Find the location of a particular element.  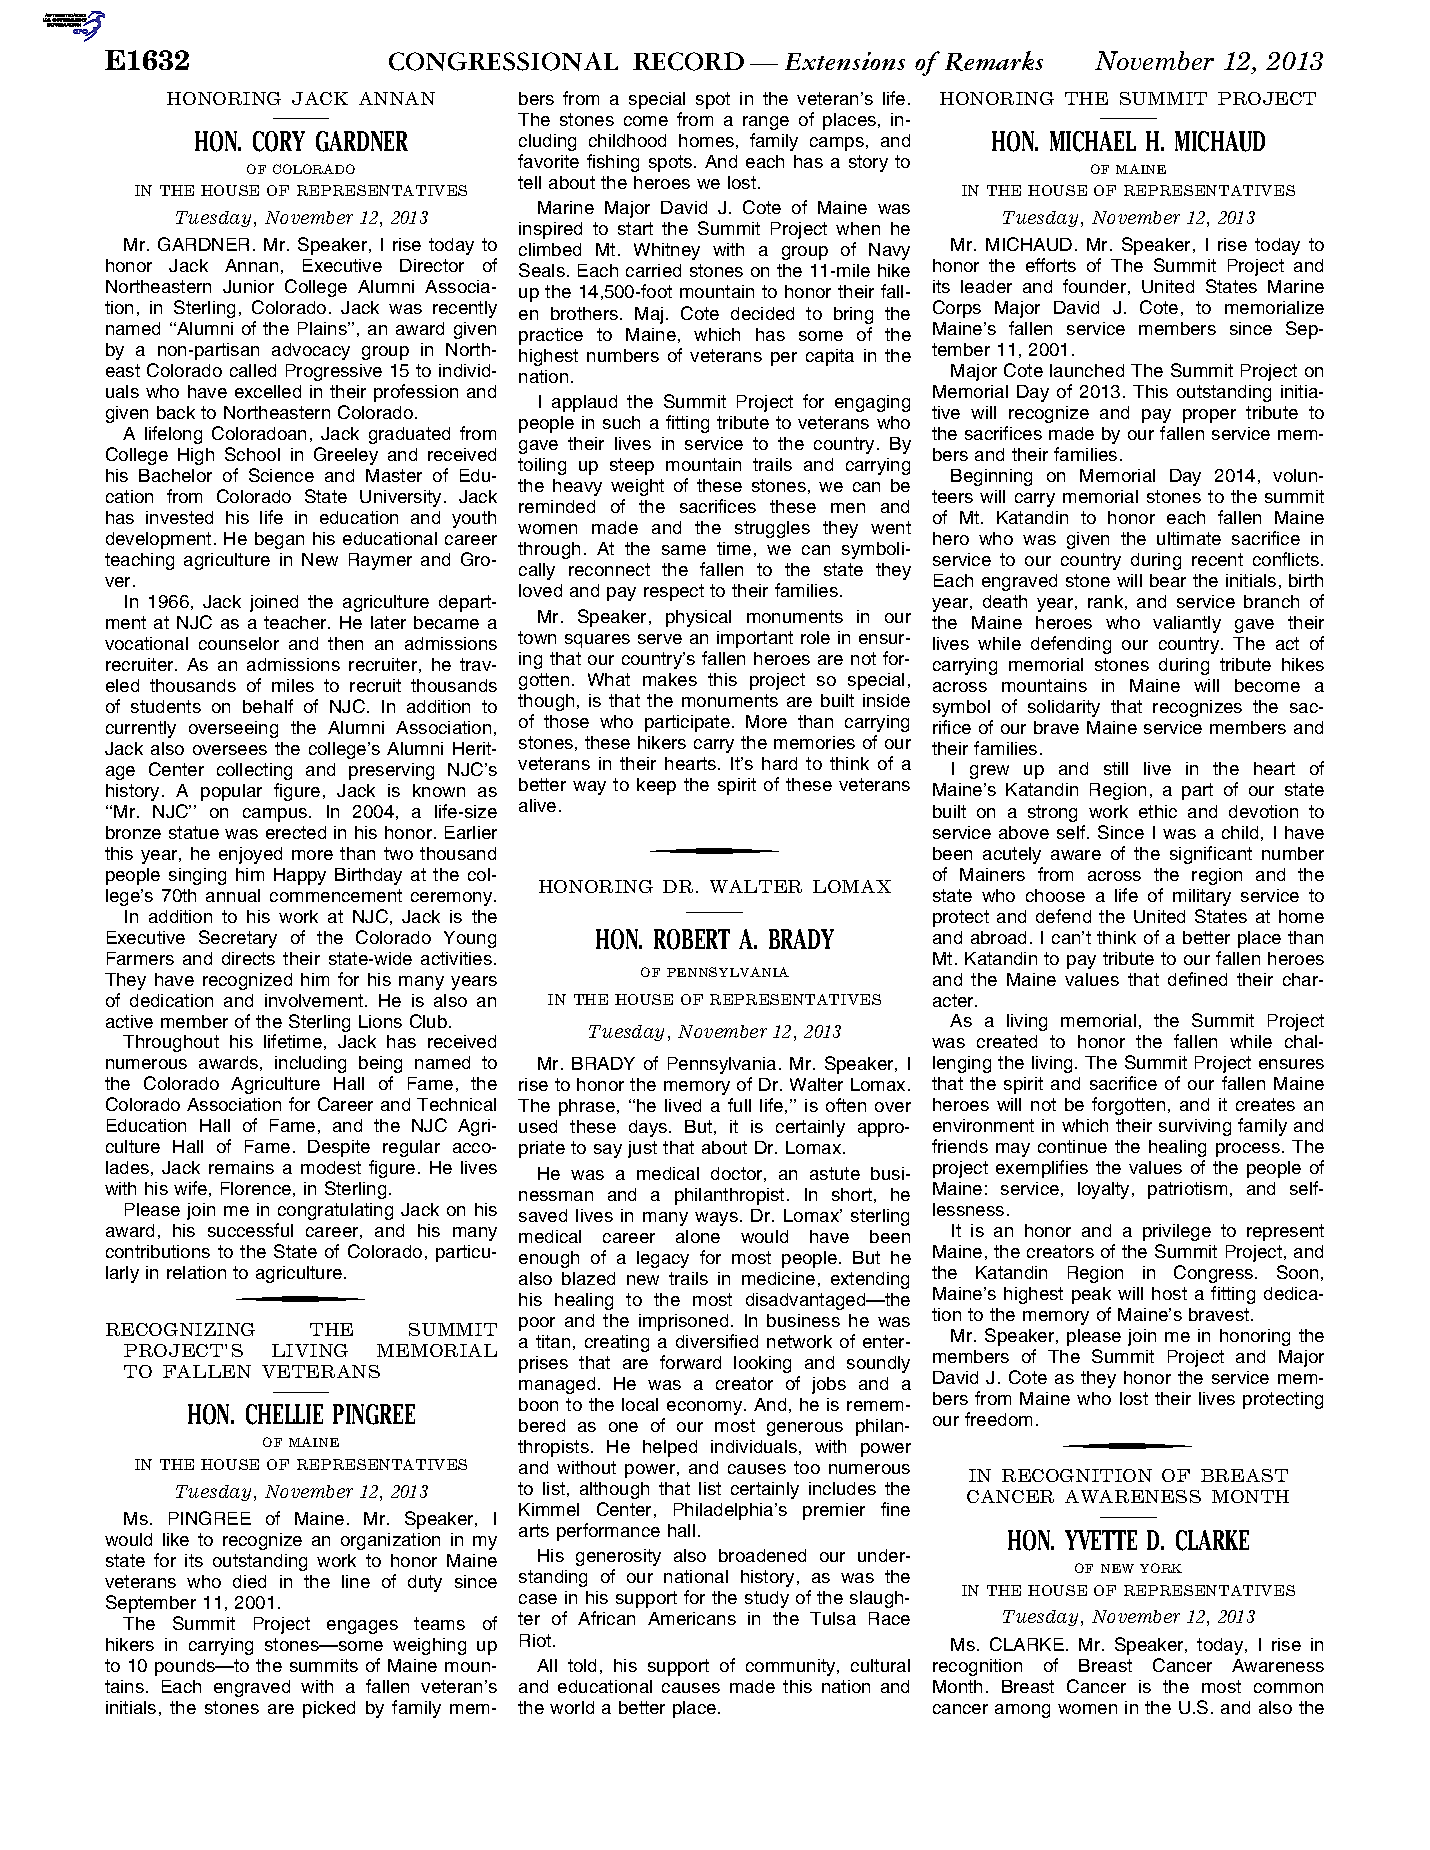

CORY is located at coordinates (279, 141).
